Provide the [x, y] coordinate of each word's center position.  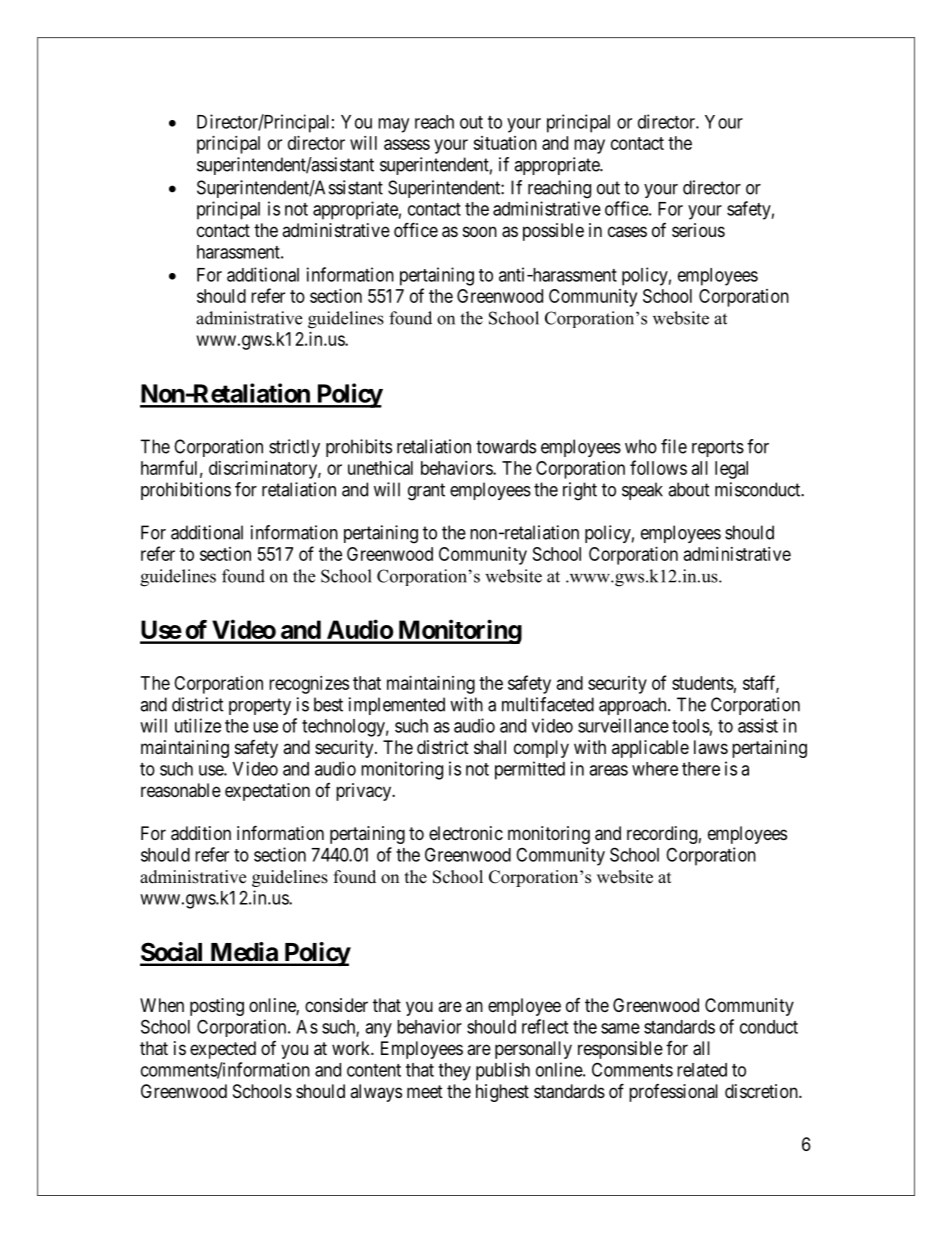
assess [407, 144]
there [701, 769]
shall [490, 747]
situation [505, 143]
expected [223, 1050]
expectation [267, 792]
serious [698, 230]
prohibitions [186, 491]
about [689, 489]
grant [426, 492]
